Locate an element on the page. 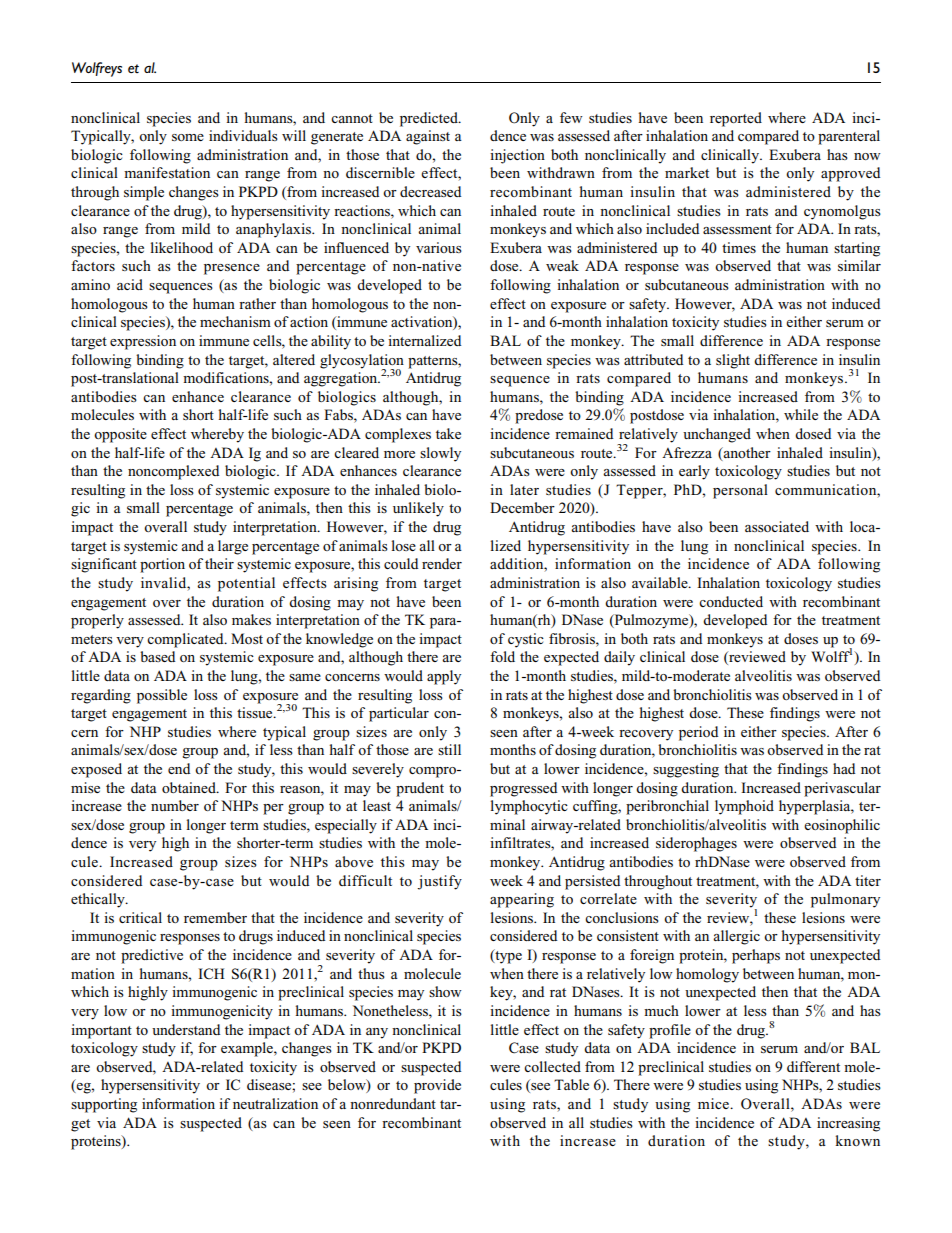 The image size is (952, 1233). complicated is located at coordinates (186, 640).
